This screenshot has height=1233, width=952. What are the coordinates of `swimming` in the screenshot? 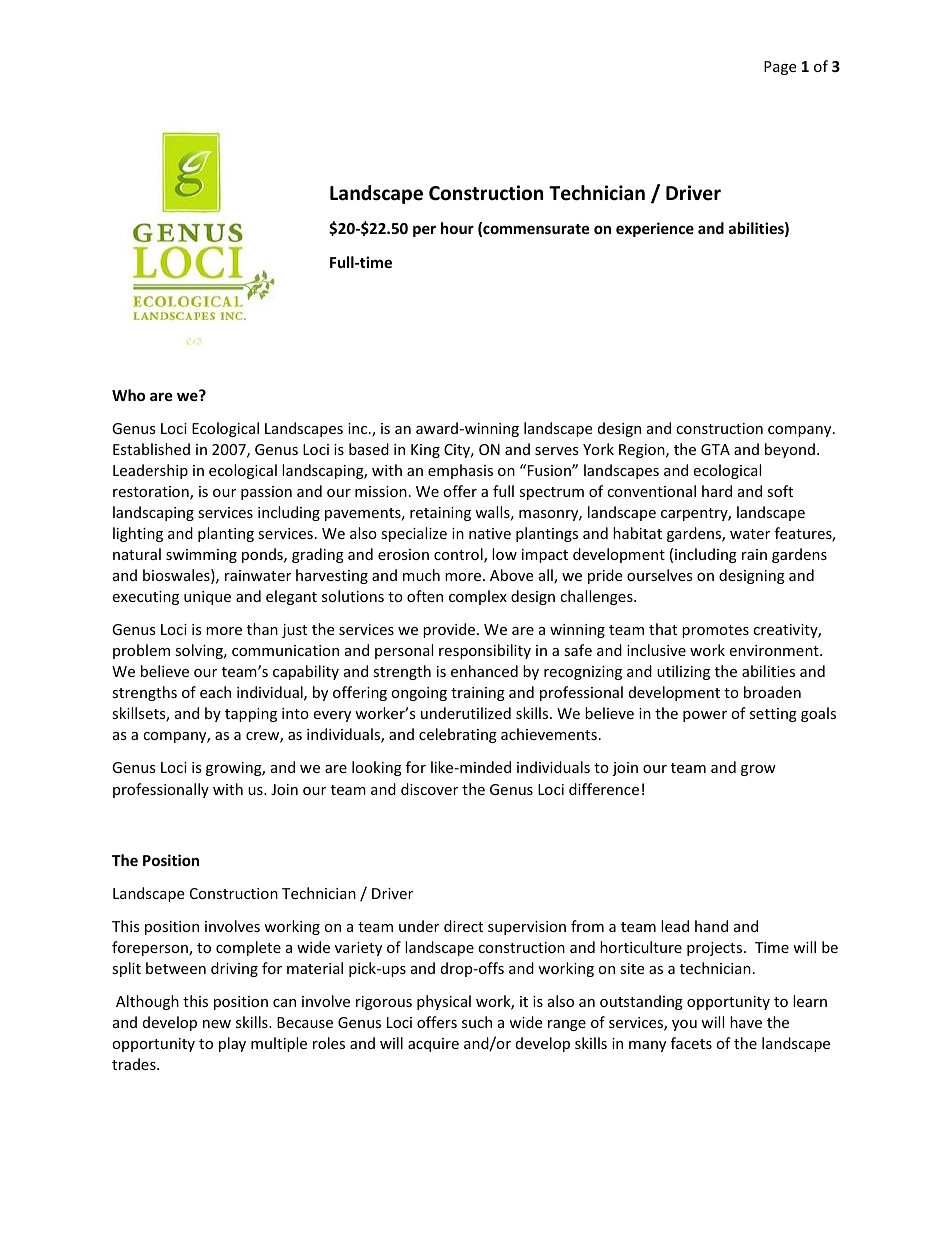 It's located at (201, 556).
